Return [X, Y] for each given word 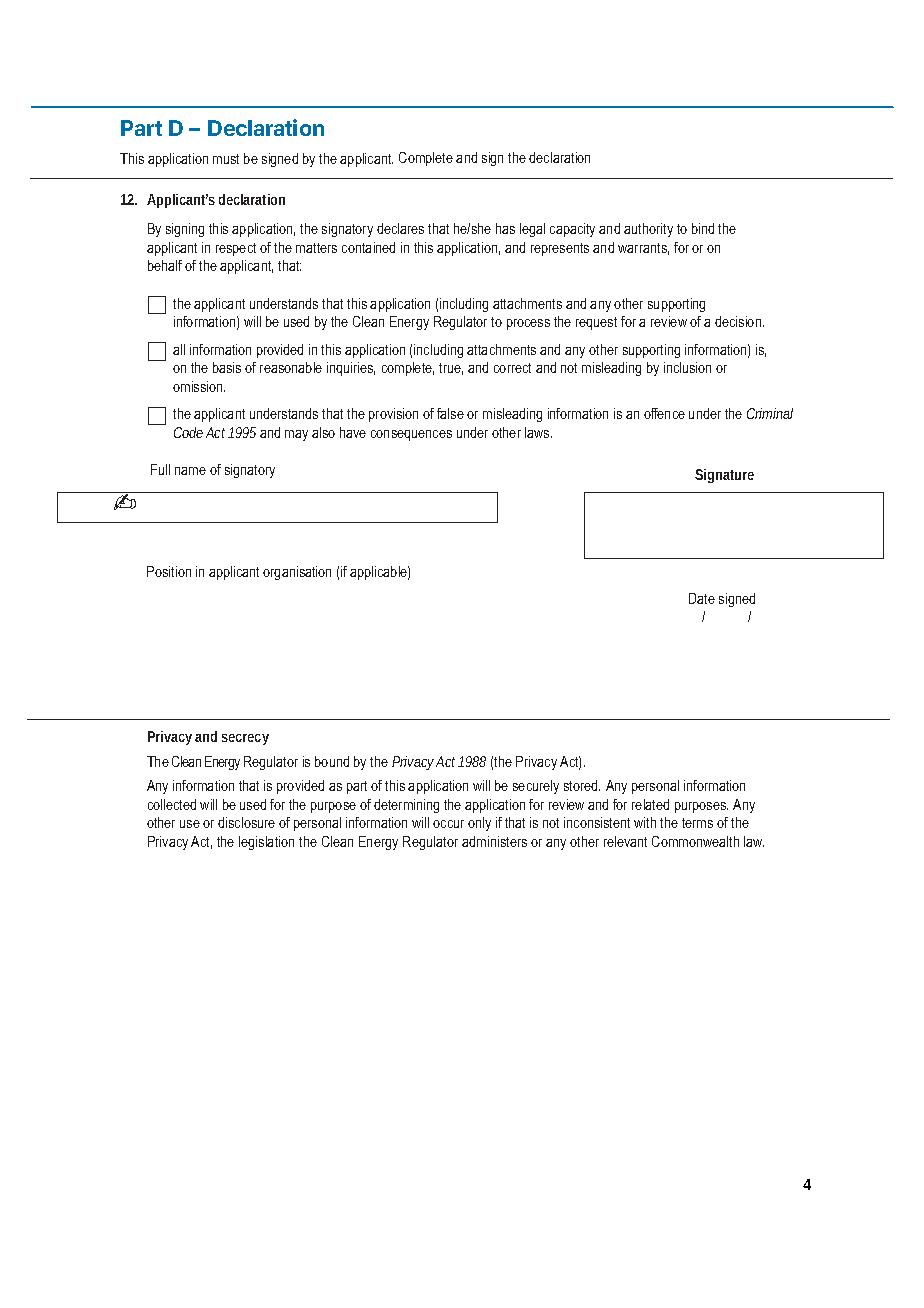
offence [664, 413]
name [190, 471]
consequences [411, 435]
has [505, 228]
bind [703, 228]
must [226, 159]
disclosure [246, 822]
